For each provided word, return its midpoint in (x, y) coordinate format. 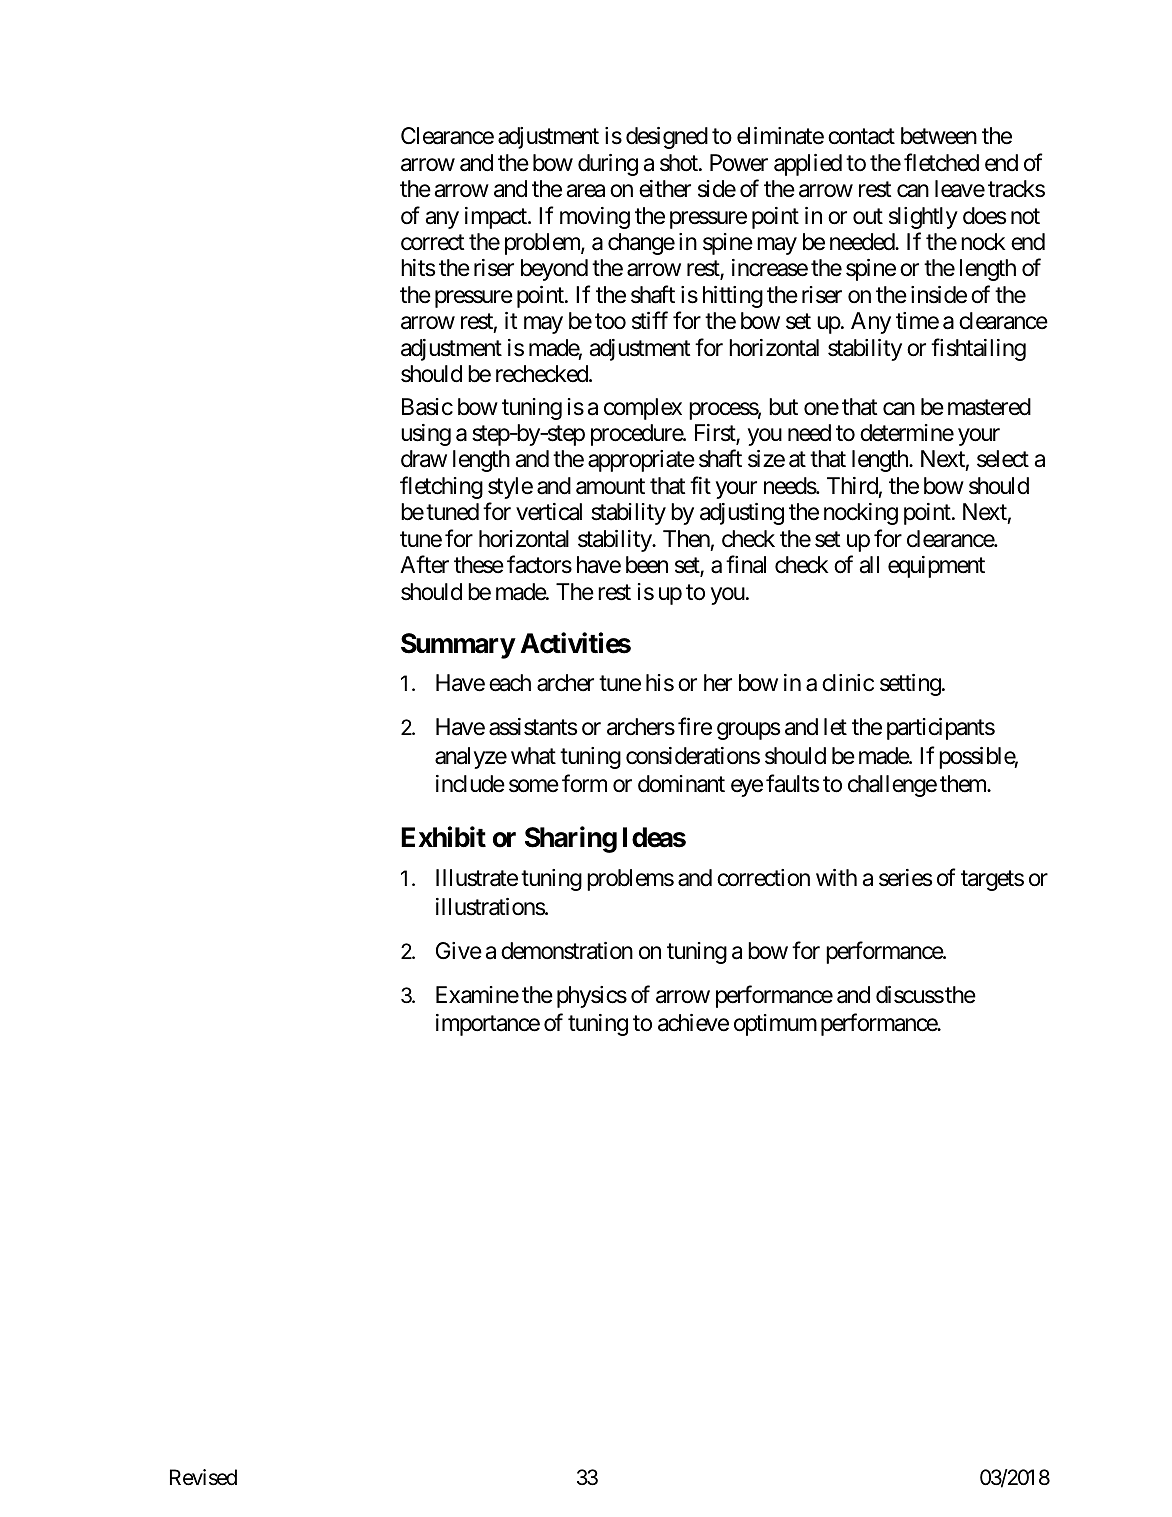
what (533, 756)
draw (424, 459)
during (608, 165)
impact (497, 218)
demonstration (567, 951)
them (964, 784)
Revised (203, 1477)
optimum (775, 1025)
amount (610, 487)
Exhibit (443, 837)
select (1003, 459)
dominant (681, 784)
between (939, 136)
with (836, 877)
